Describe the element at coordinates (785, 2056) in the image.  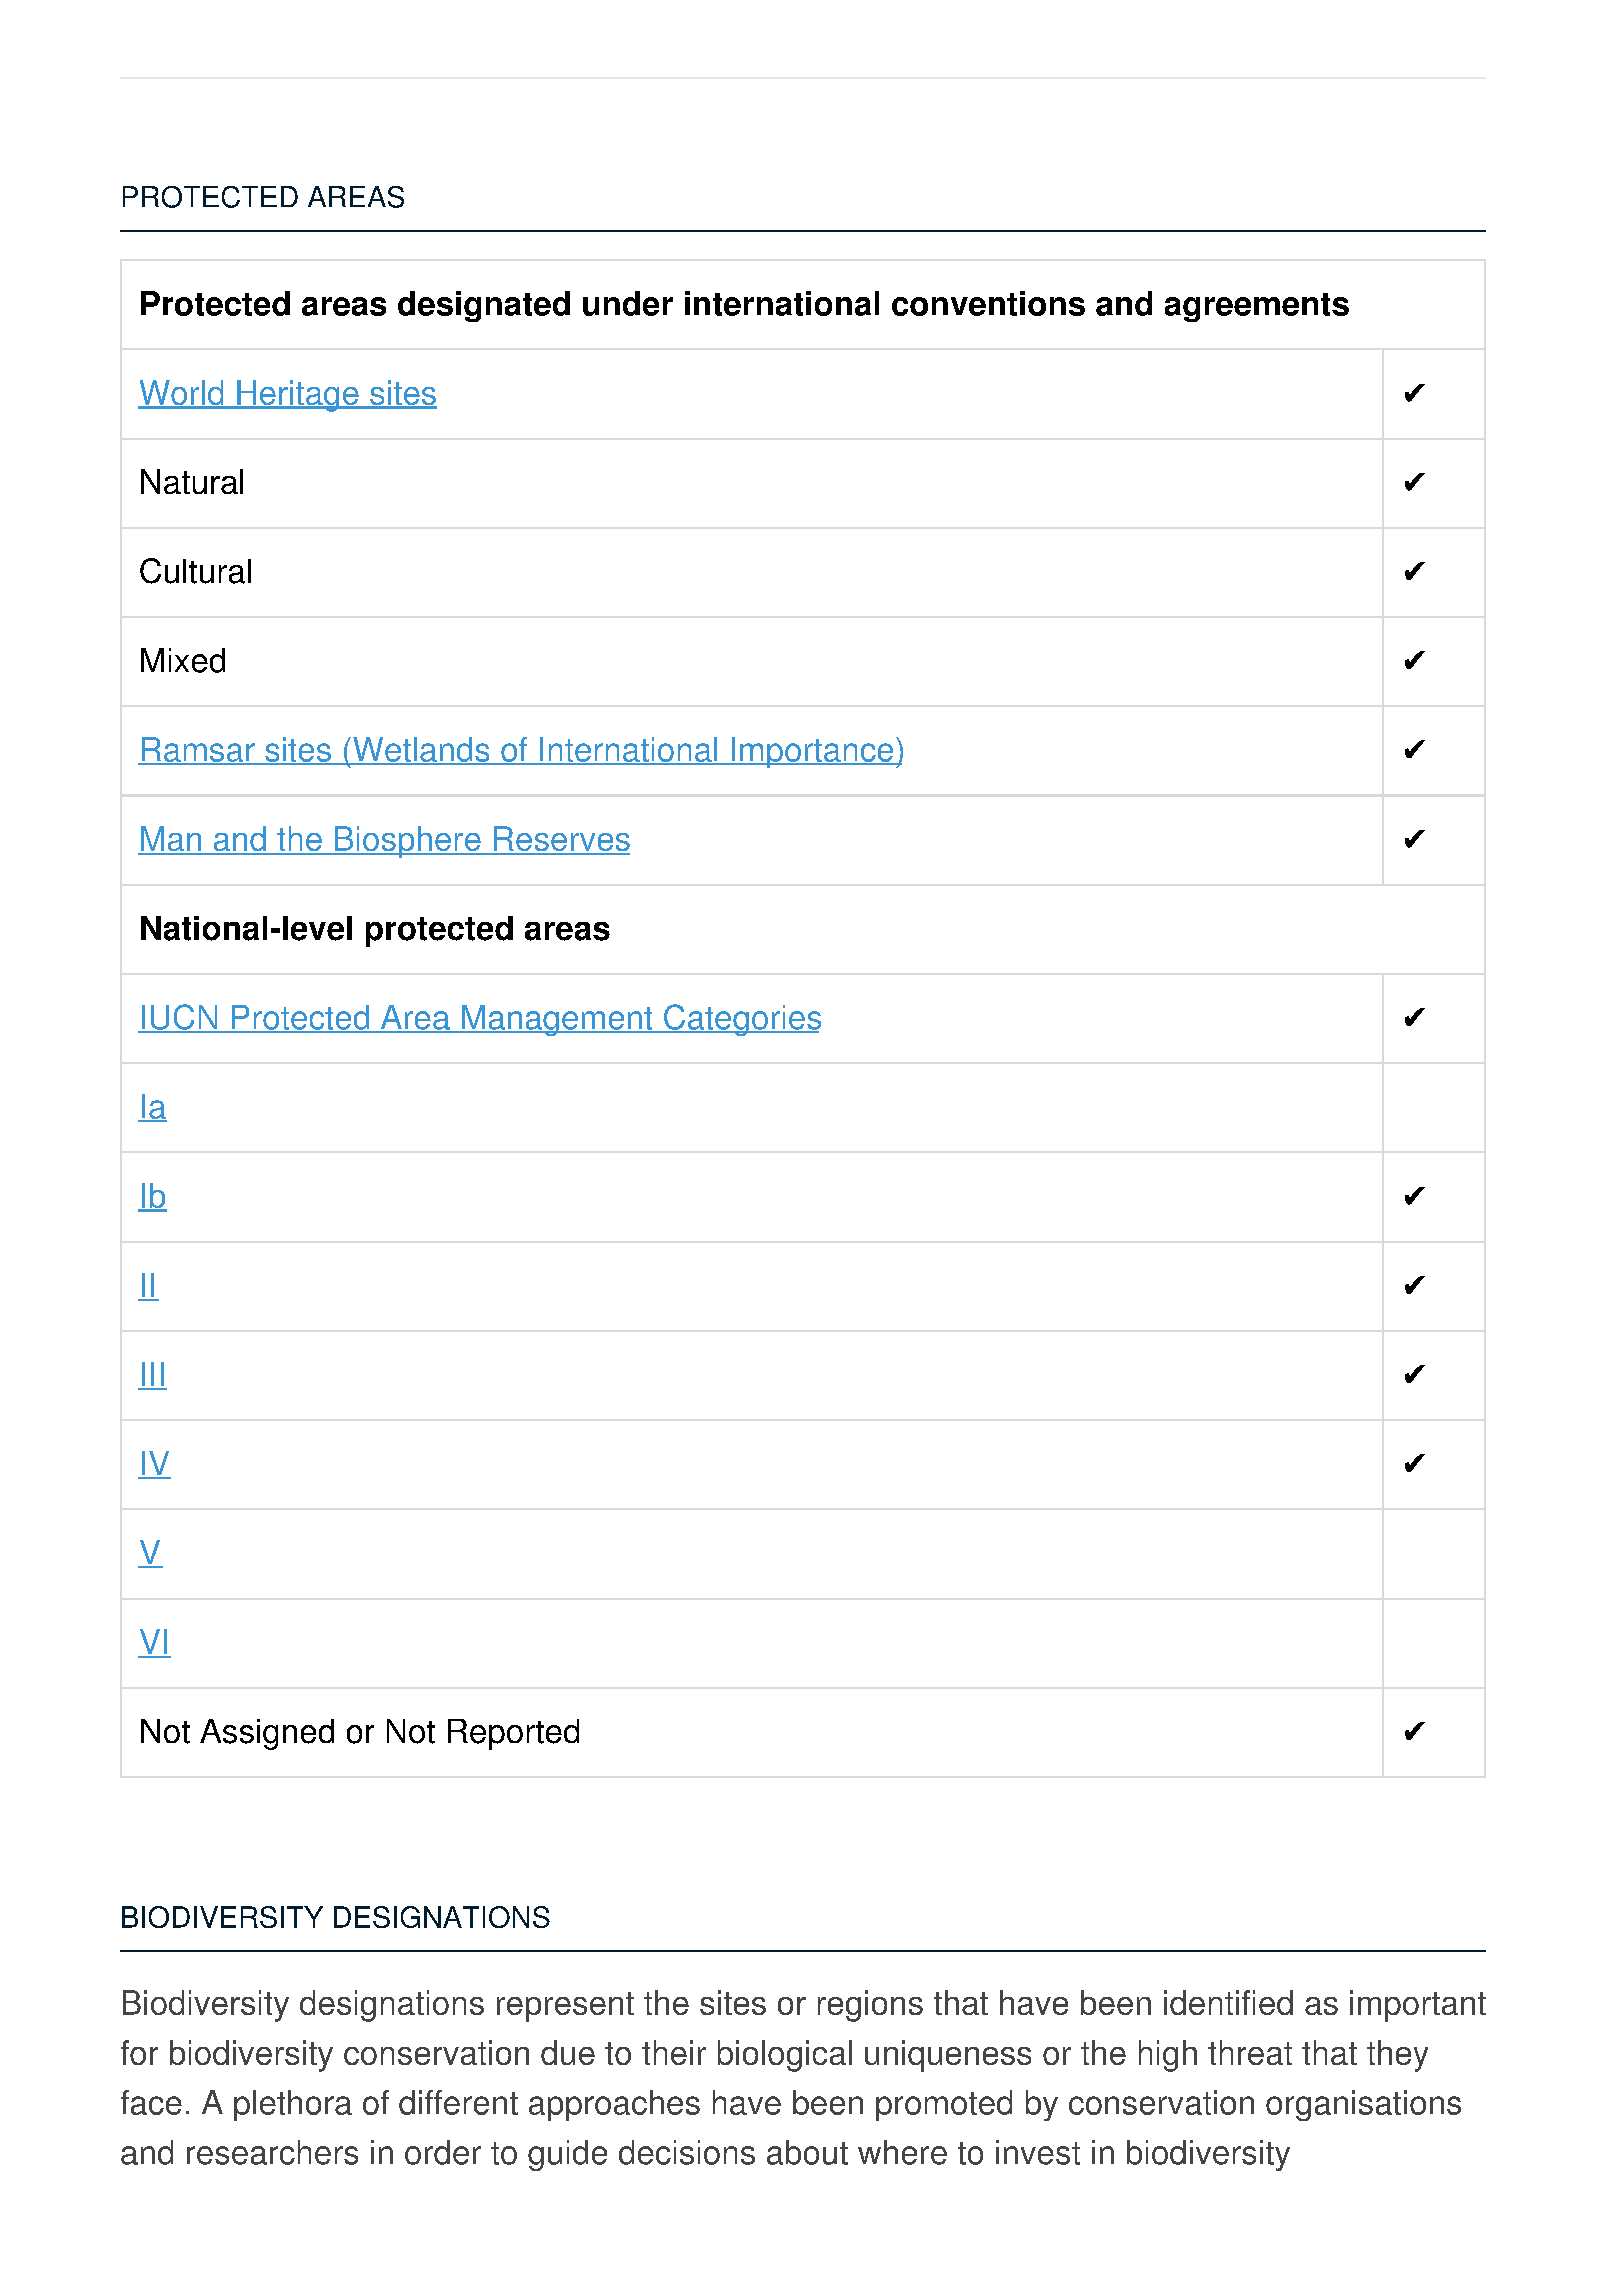
I see `biological` at that location.
